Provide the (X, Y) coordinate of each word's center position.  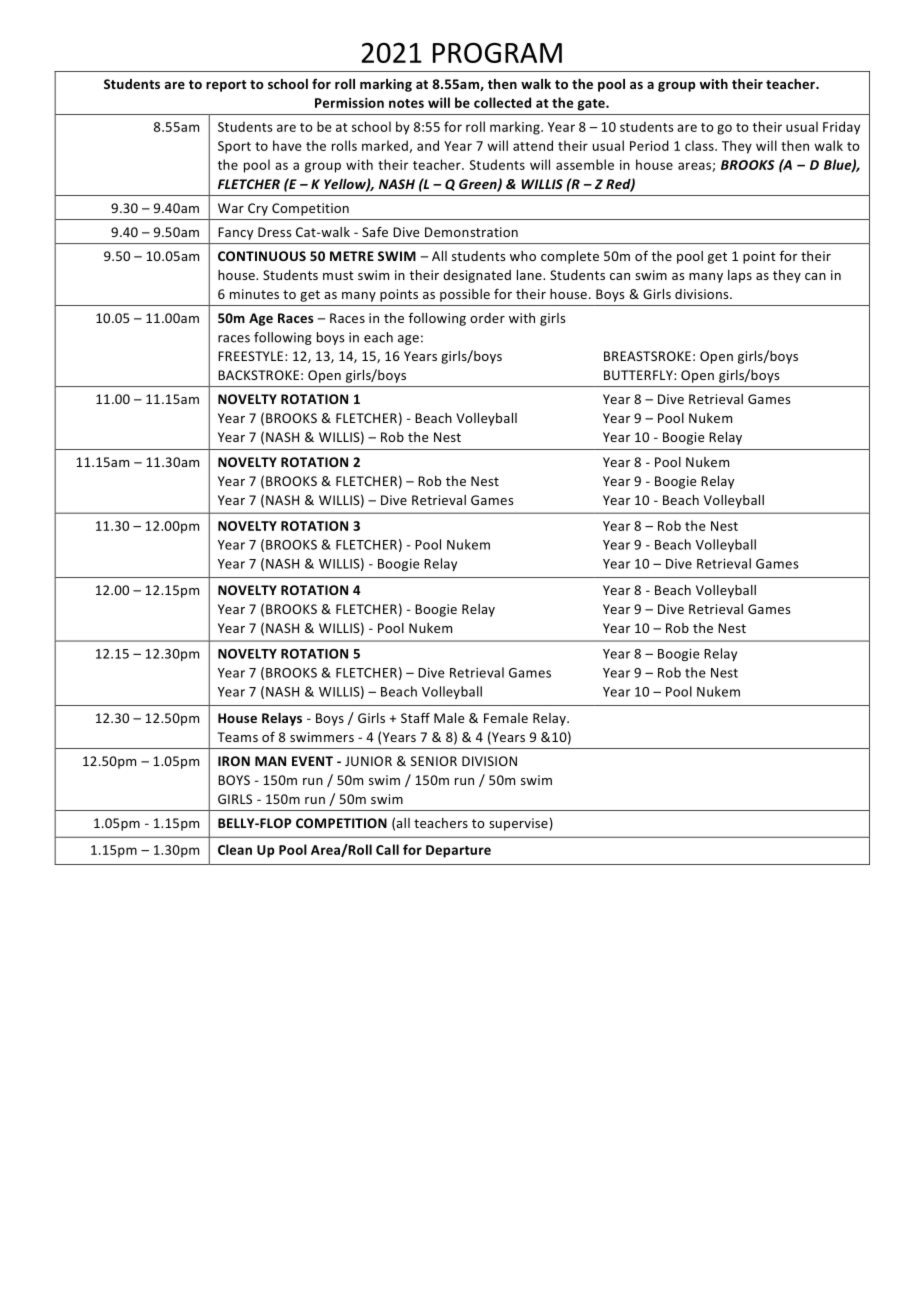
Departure (458, 851)
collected (502, 102)
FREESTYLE (252, 356)
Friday (841, 128)
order (487, 318)
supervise (518, 824)
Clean (235, 849)
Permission (349, 103)
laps (740, 276)
